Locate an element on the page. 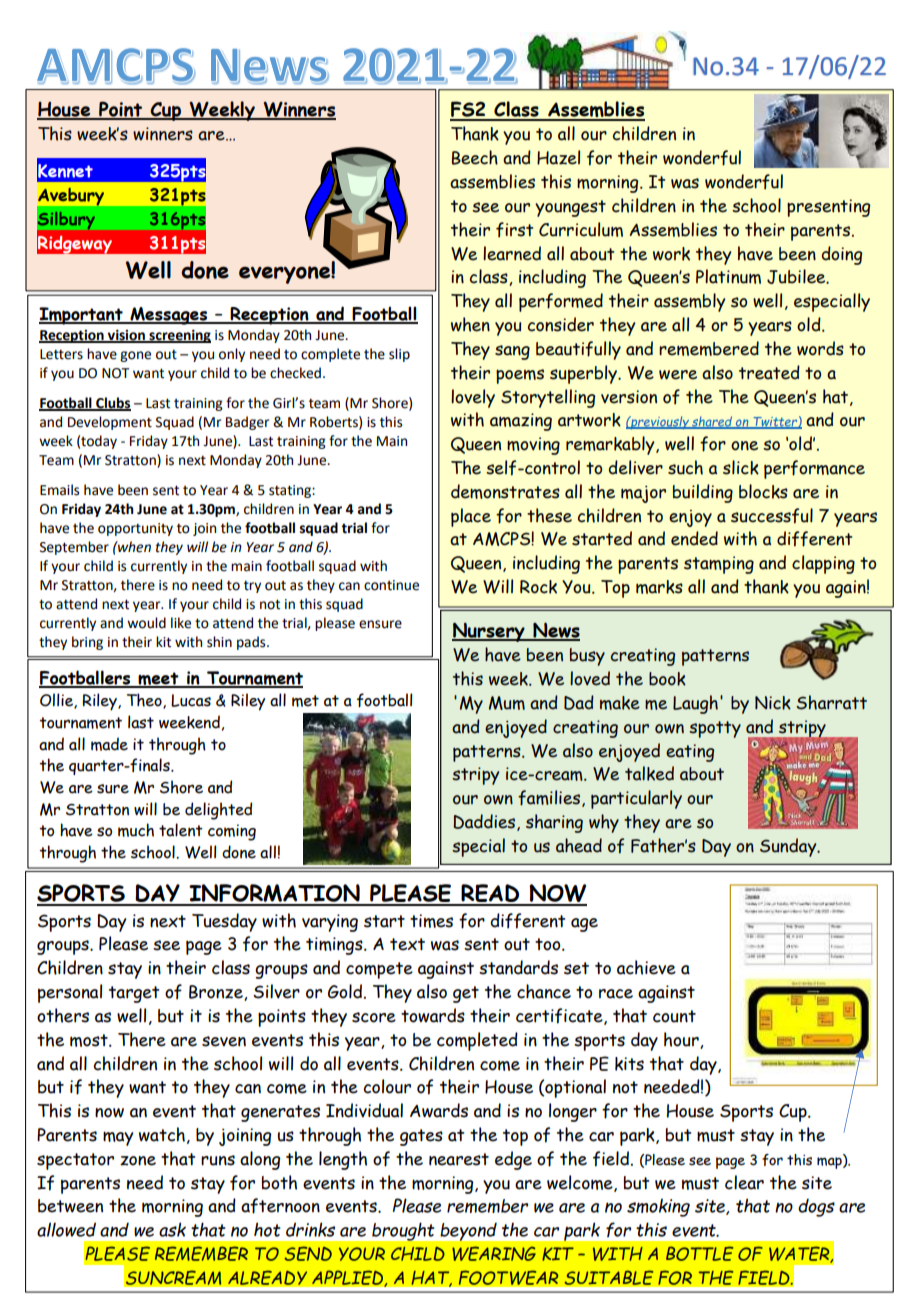 Image resolution: width=924 pixels, height=1308 pixels. stamping is located at coordinates (719, 565).
